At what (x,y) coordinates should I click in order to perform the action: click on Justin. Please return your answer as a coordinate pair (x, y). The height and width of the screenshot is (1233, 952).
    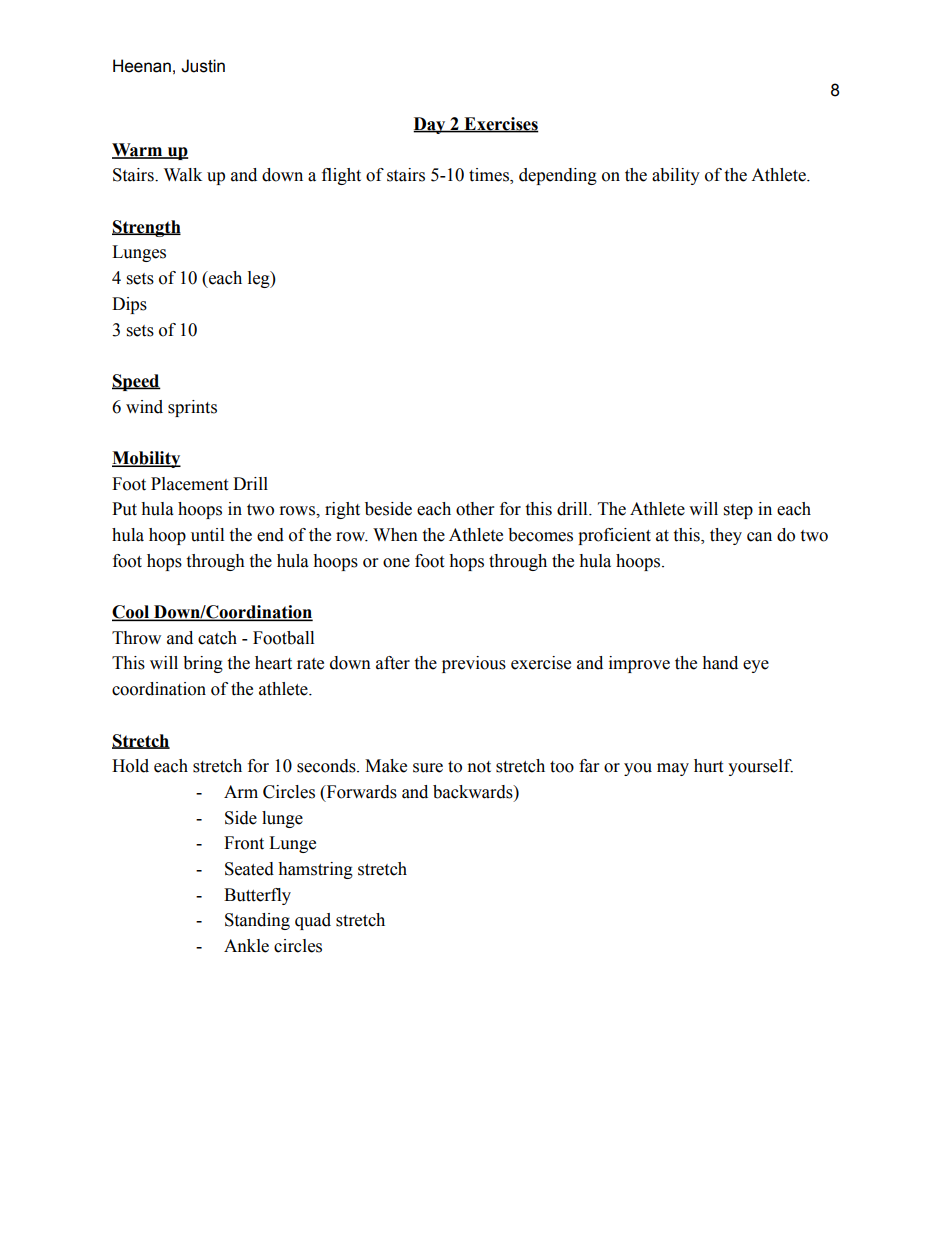
    Looking at the image, I should click on (203, 66).
